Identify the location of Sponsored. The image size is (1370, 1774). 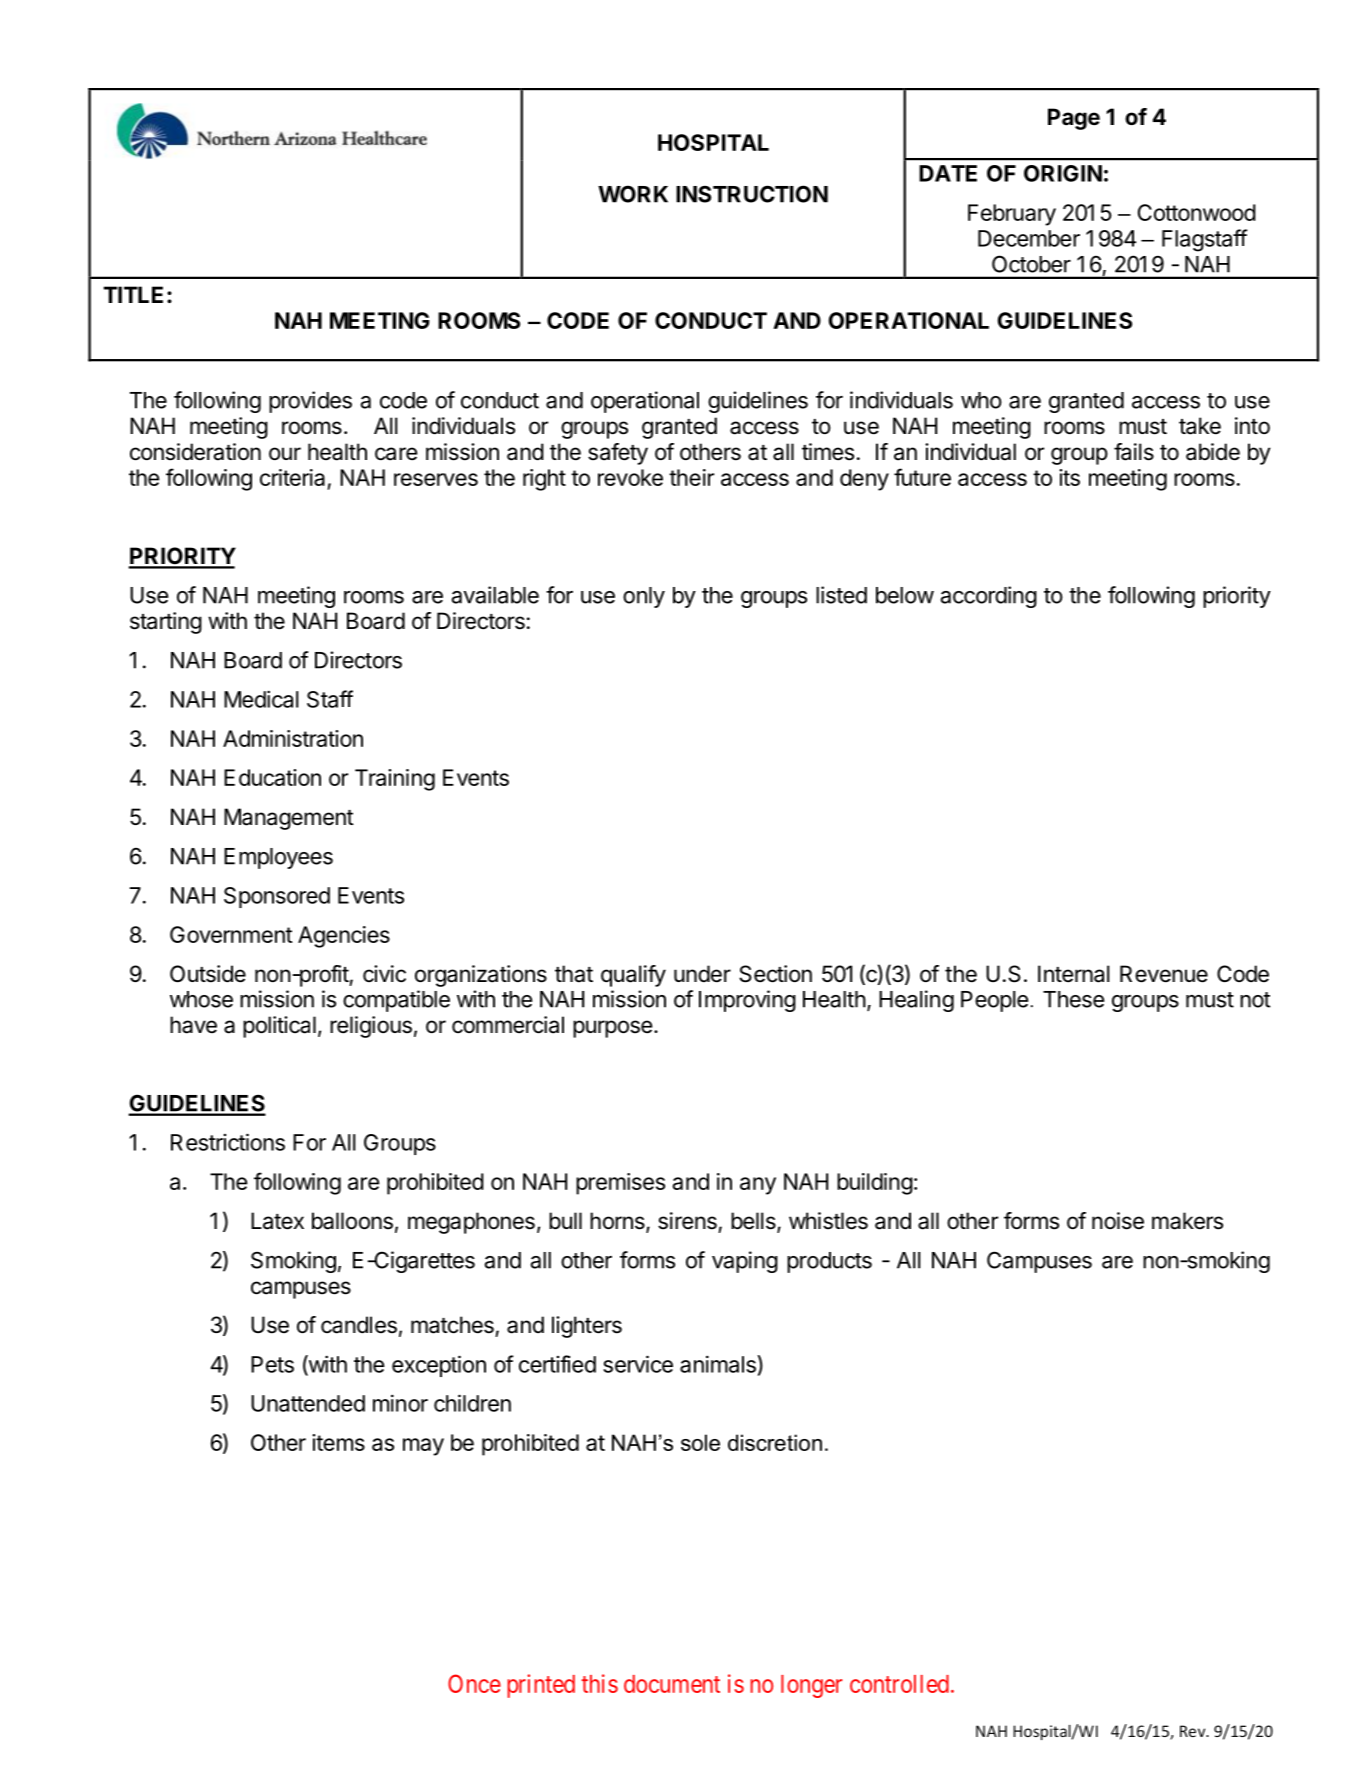
(277, 897).
